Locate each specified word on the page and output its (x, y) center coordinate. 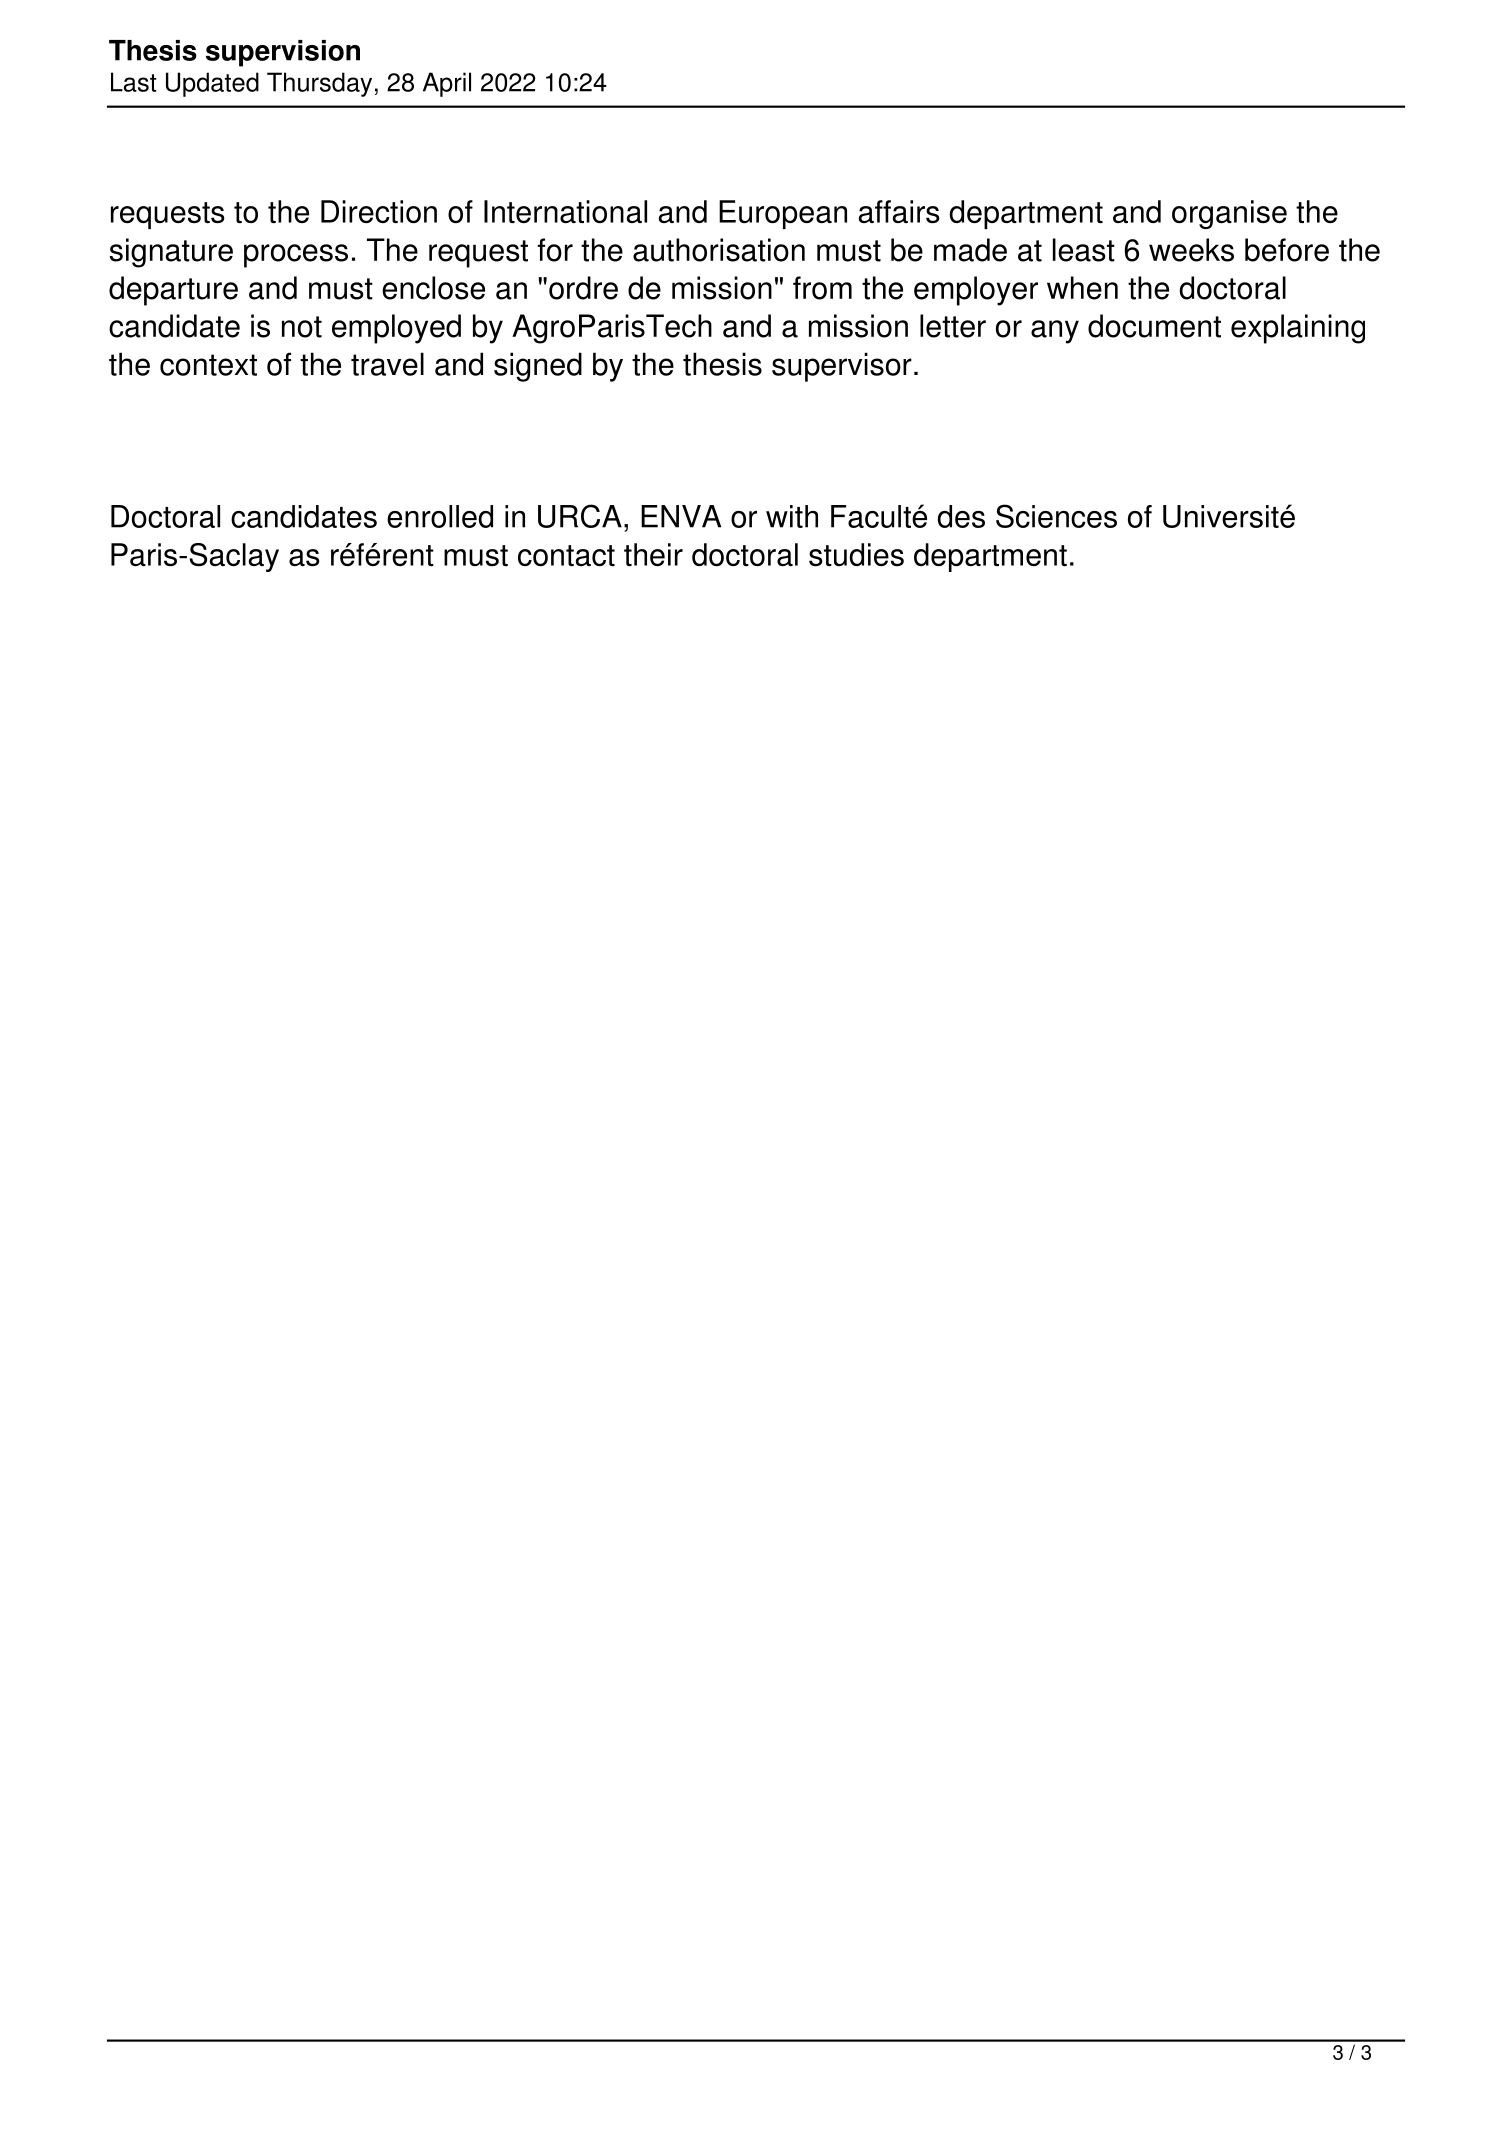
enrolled (440, 516)
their (653, 554)
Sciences (1056, 516)
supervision (283, 53)
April (447, 84)
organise (1229, 214)
